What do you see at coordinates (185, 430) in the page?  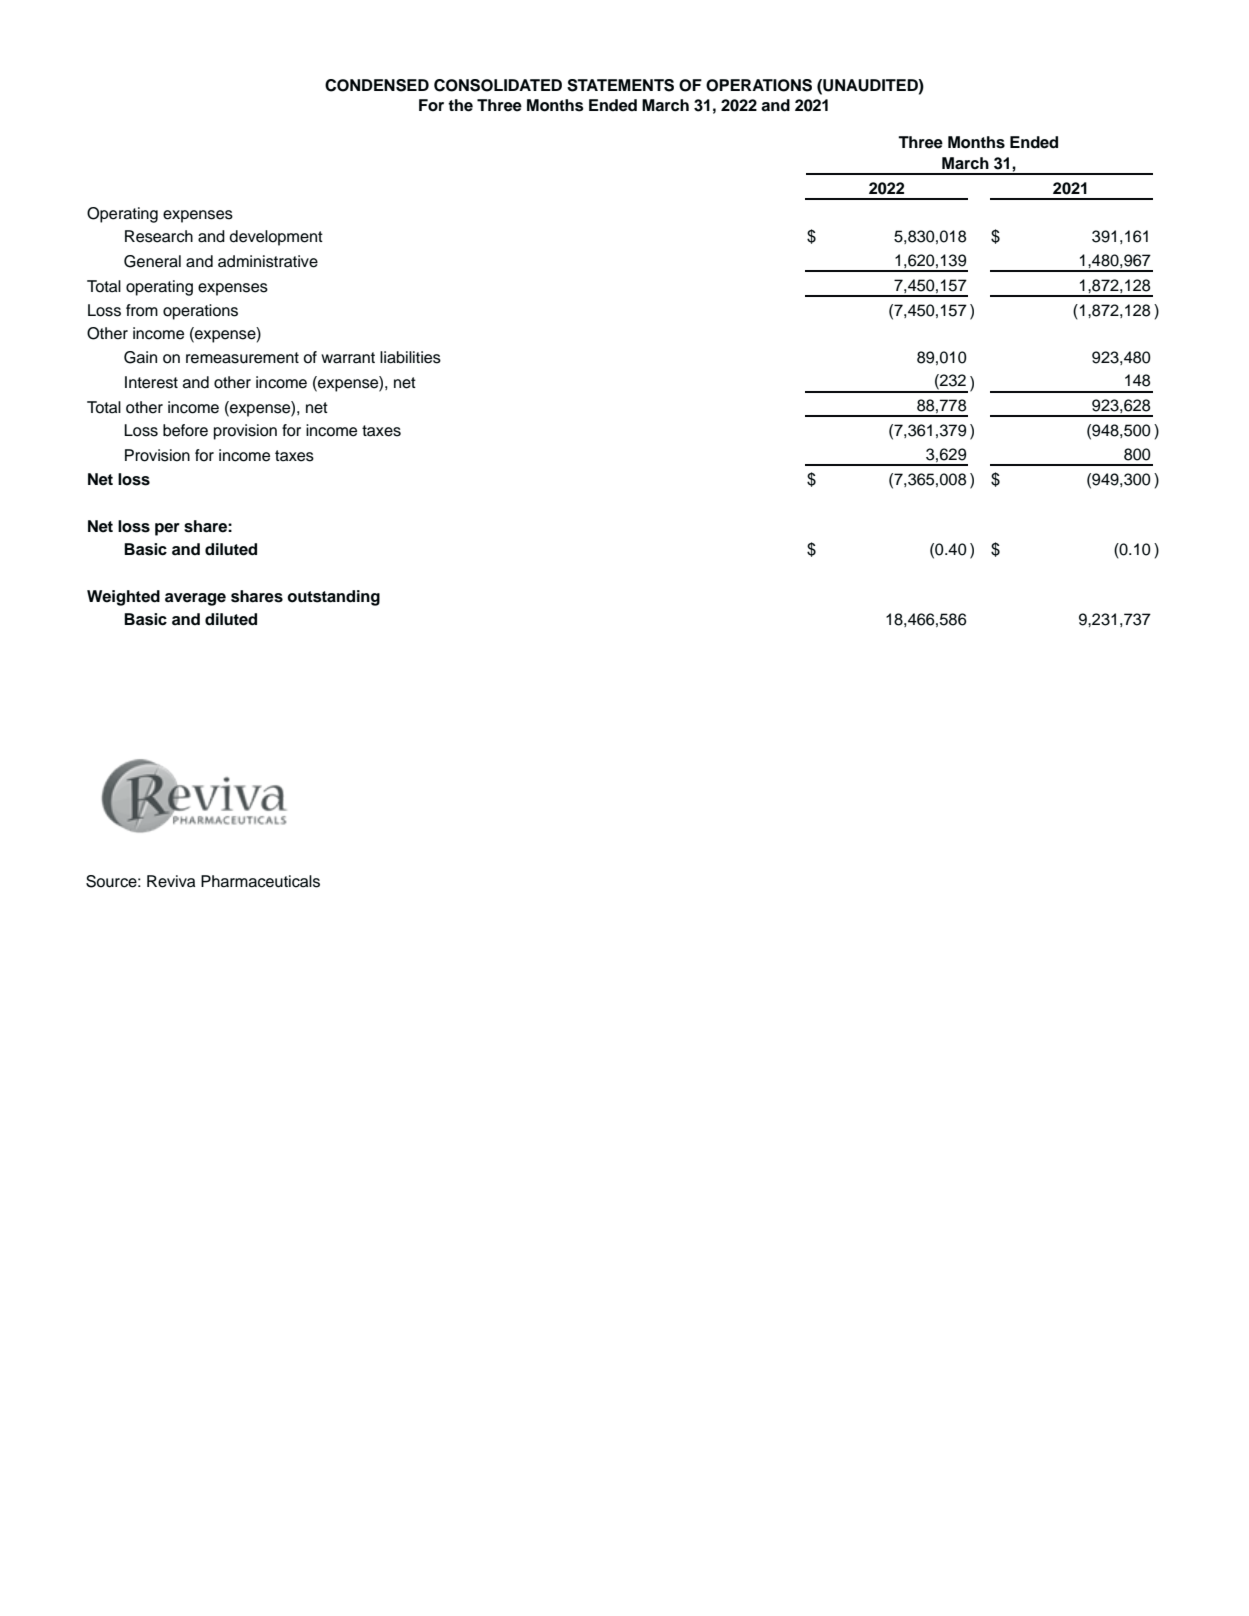 I see `before` at bounding box center [185, 430].
